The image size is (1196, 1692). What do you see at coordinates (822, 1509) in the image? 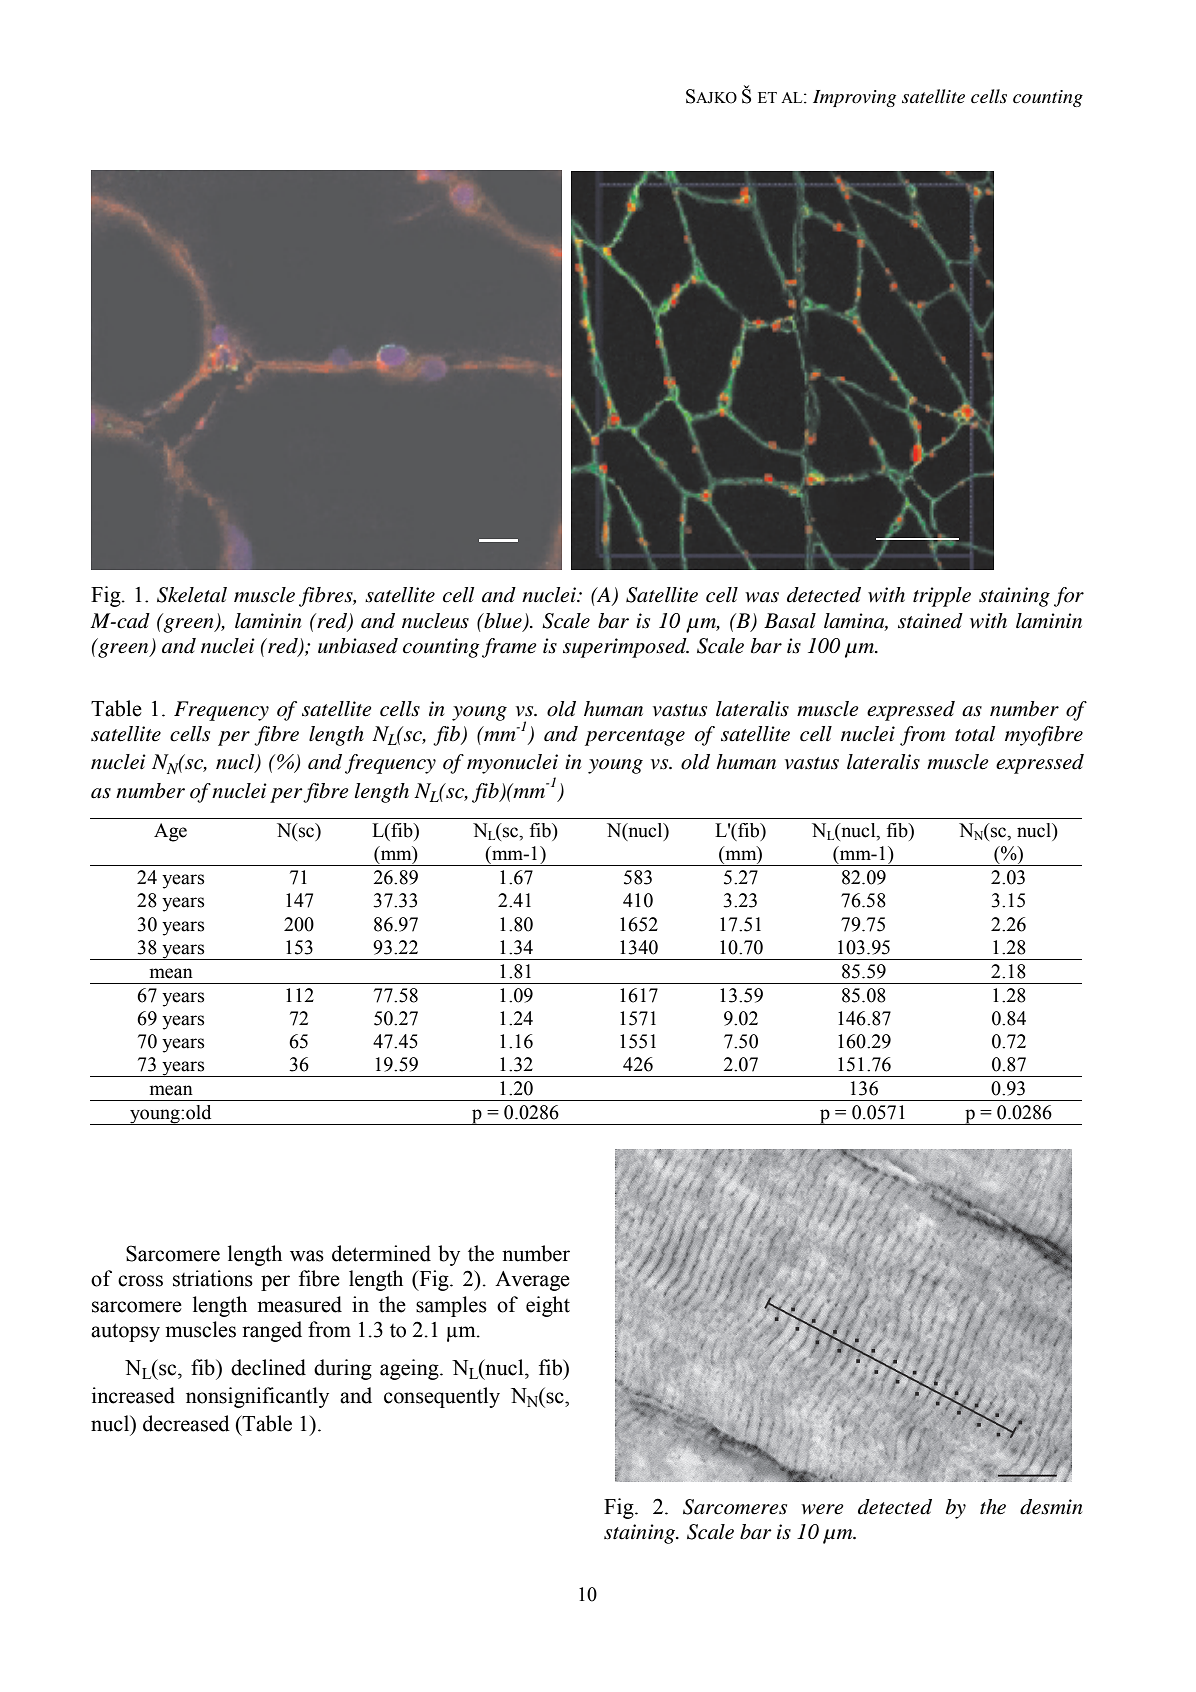
I see `were` at bounding box center [822, 1509].
